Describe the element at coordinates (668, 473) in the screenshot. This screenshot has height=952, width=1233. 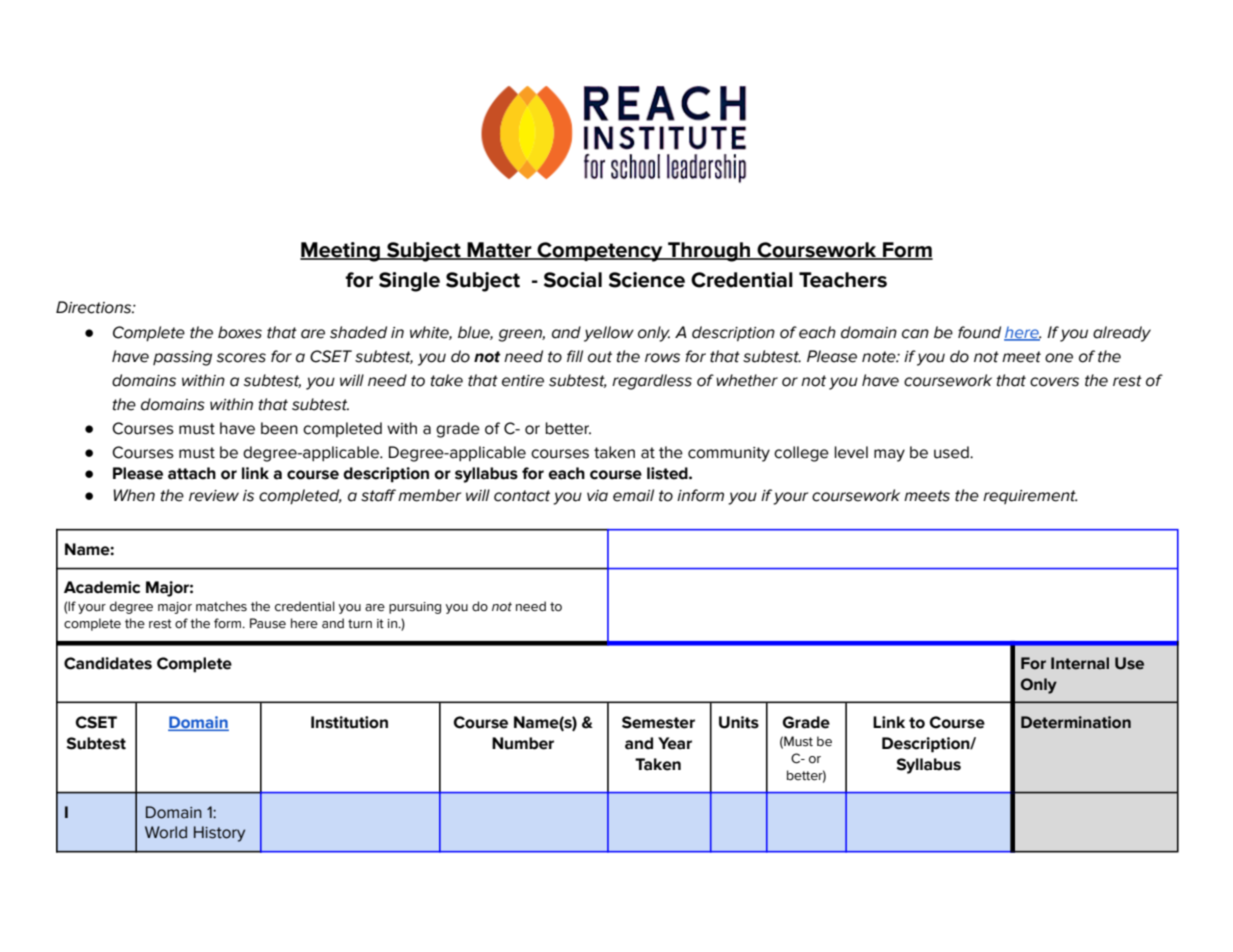
I see `listed` at that location.
